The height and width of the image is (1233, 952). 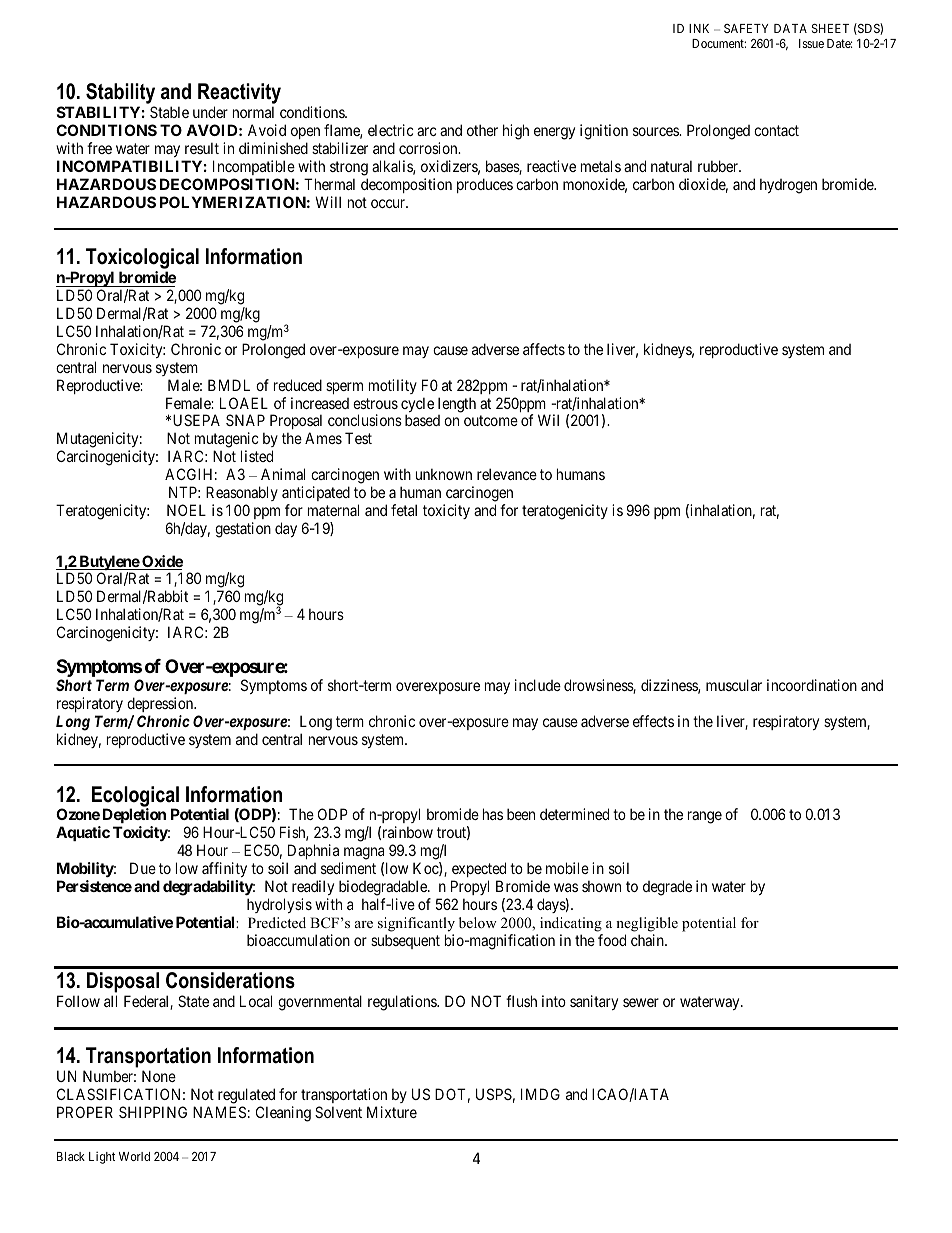 What do you see at coordinates (404, 510) in the image?
I see `fetal` at bounding box center [404, 510].
